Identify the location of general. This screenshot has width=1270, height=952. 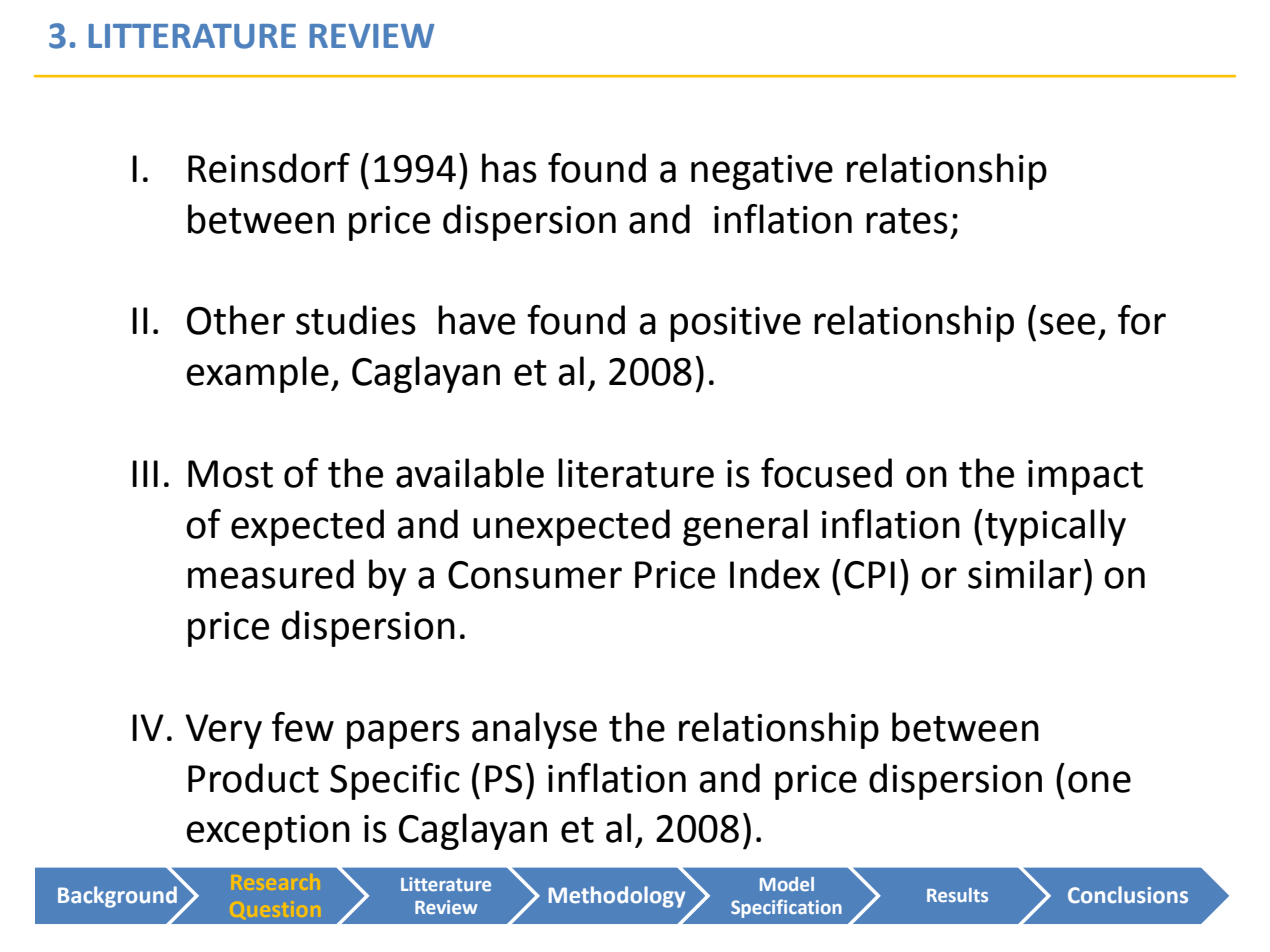
(745, 527).
